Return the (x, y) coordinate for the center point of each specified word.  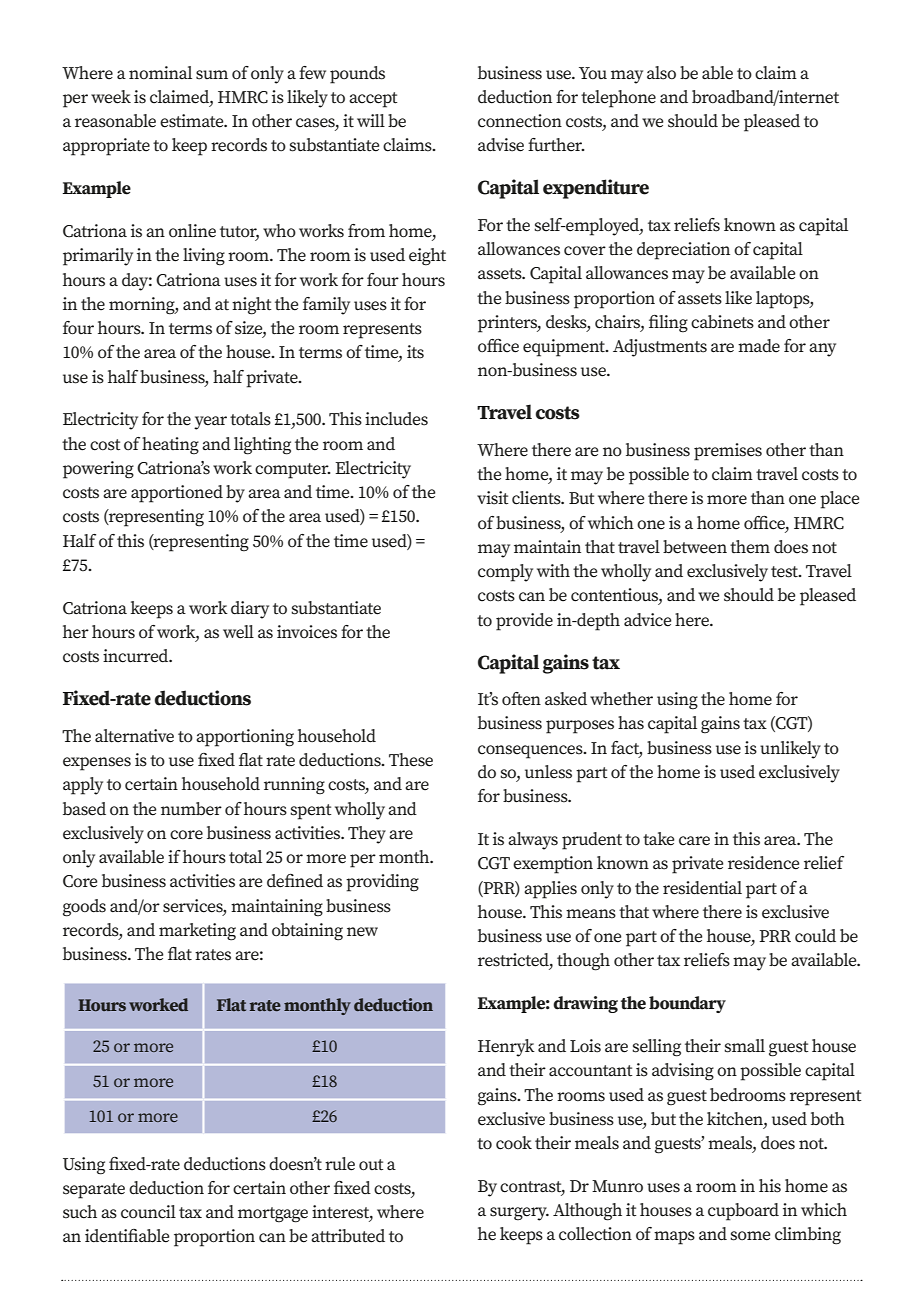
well (238, 632)
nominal (160, 72)
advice (648, 620)
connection (520, 121)
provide (524, 622)
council (148, 1212)
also (661, 73)
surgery (519, 1214)
